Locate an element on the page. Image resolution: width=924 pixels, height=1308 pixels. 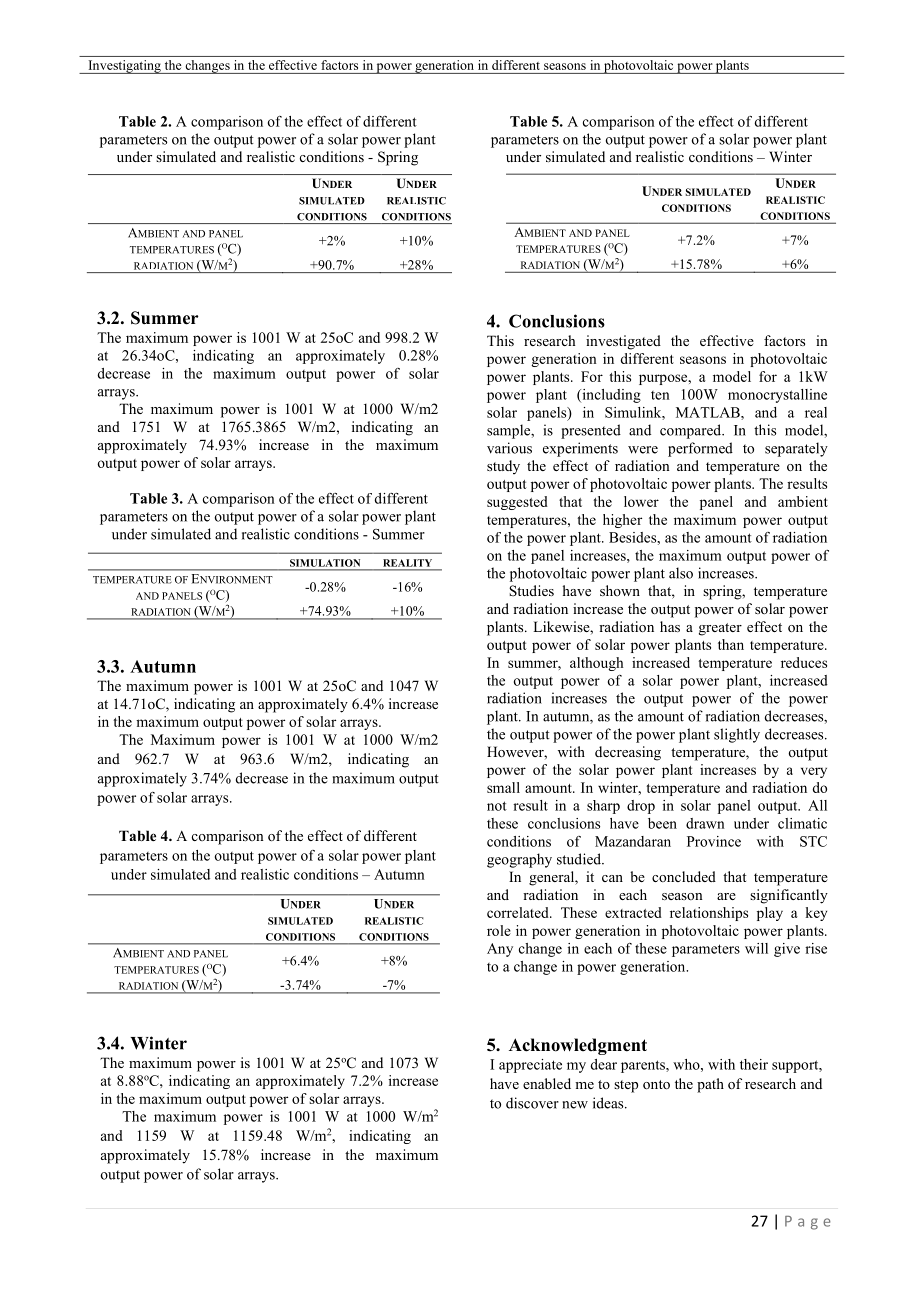
investigated is located at coordinates (623, 342).
